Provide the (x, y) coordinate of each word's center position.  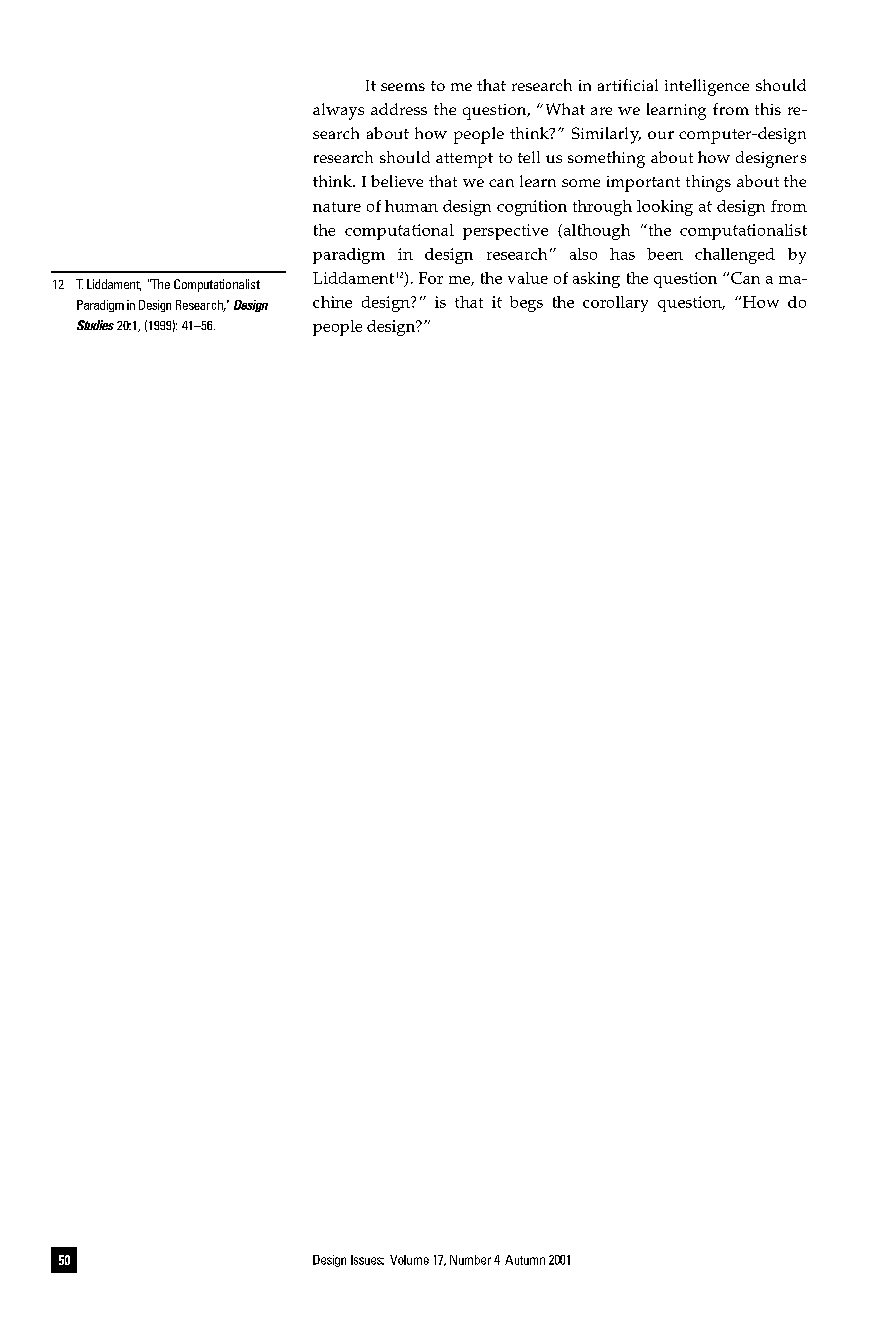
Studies (95, 325)
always (338, 111)
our (661, 135)
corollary (615, 304)
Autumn (525, 1260)
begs (526, 304)
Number (470, 1260)
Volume (409, 1260)
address (399, 109)
